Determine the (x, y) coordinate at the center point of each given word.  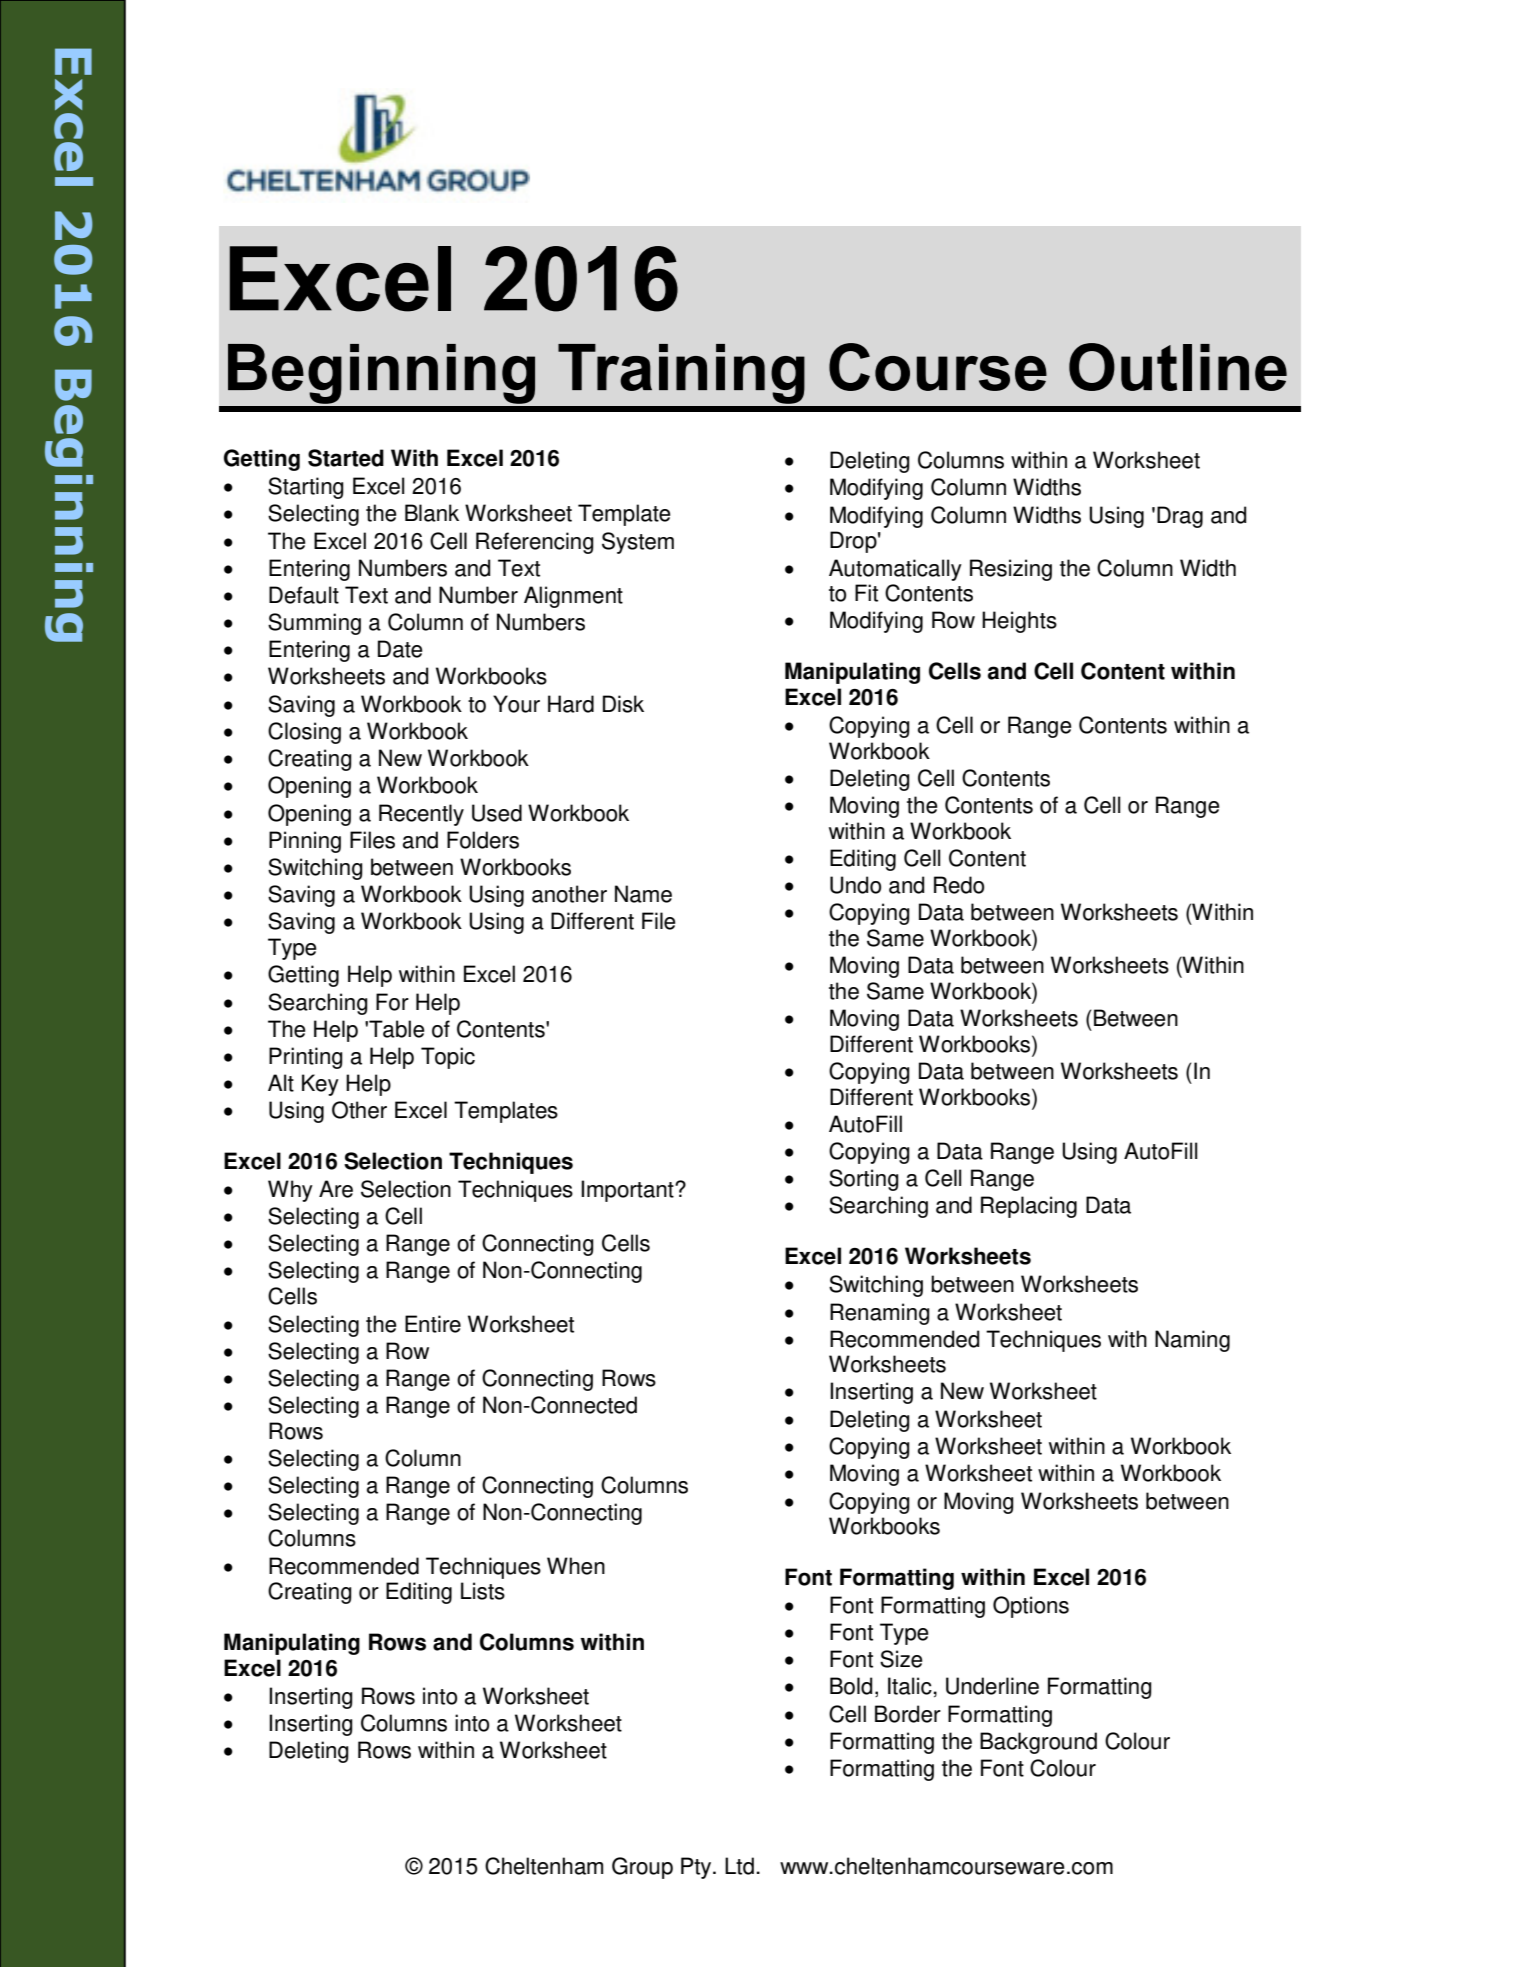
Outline (1178, 367)
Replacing (1029, 1207)
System (638, 543)
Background (1038, 1743)
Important (628, 1191)
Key (320, 1085)
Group (642, 1868)
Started (346, 458)
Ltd (739, 1866)
